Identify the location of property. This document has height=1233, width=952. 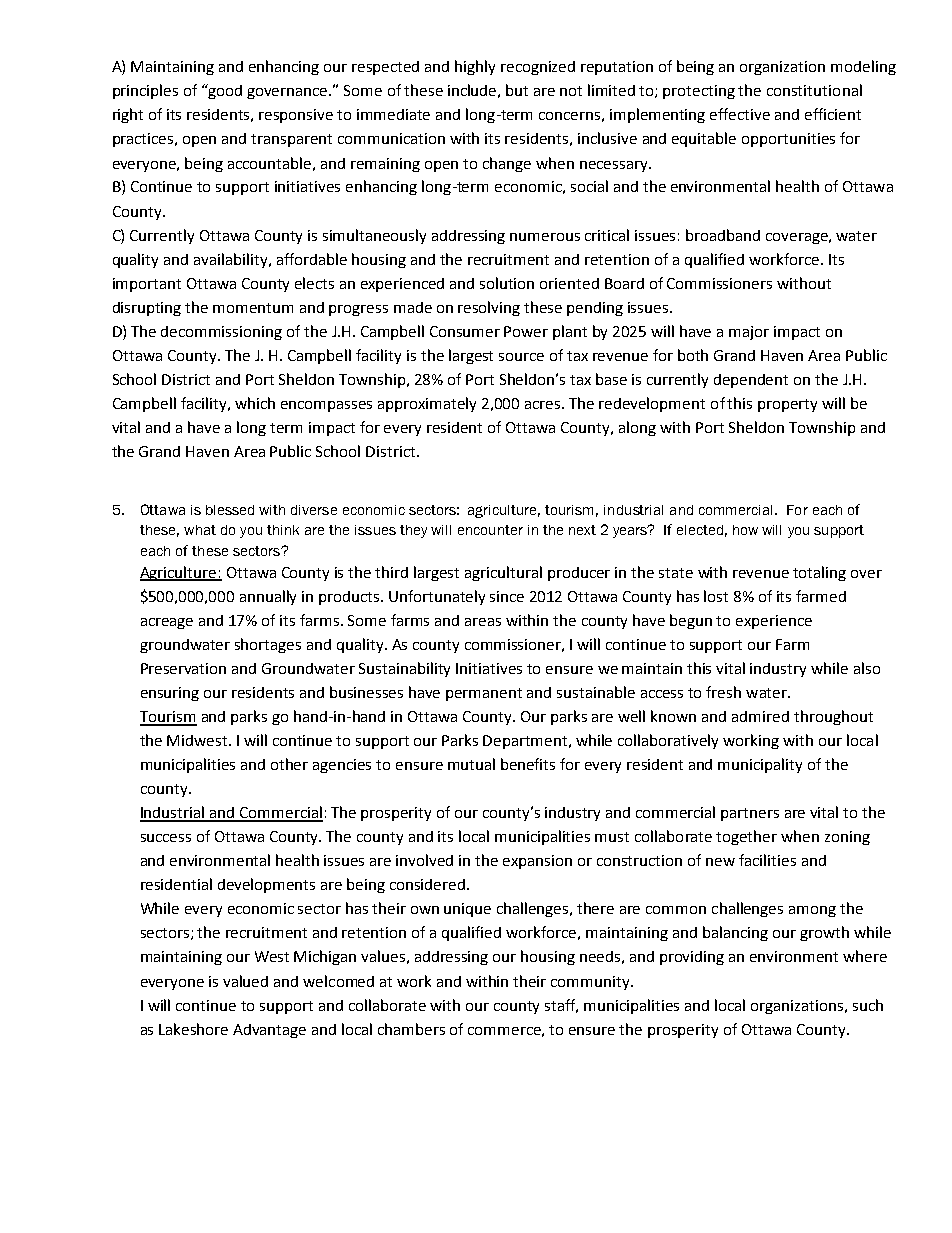
(787, 405).
